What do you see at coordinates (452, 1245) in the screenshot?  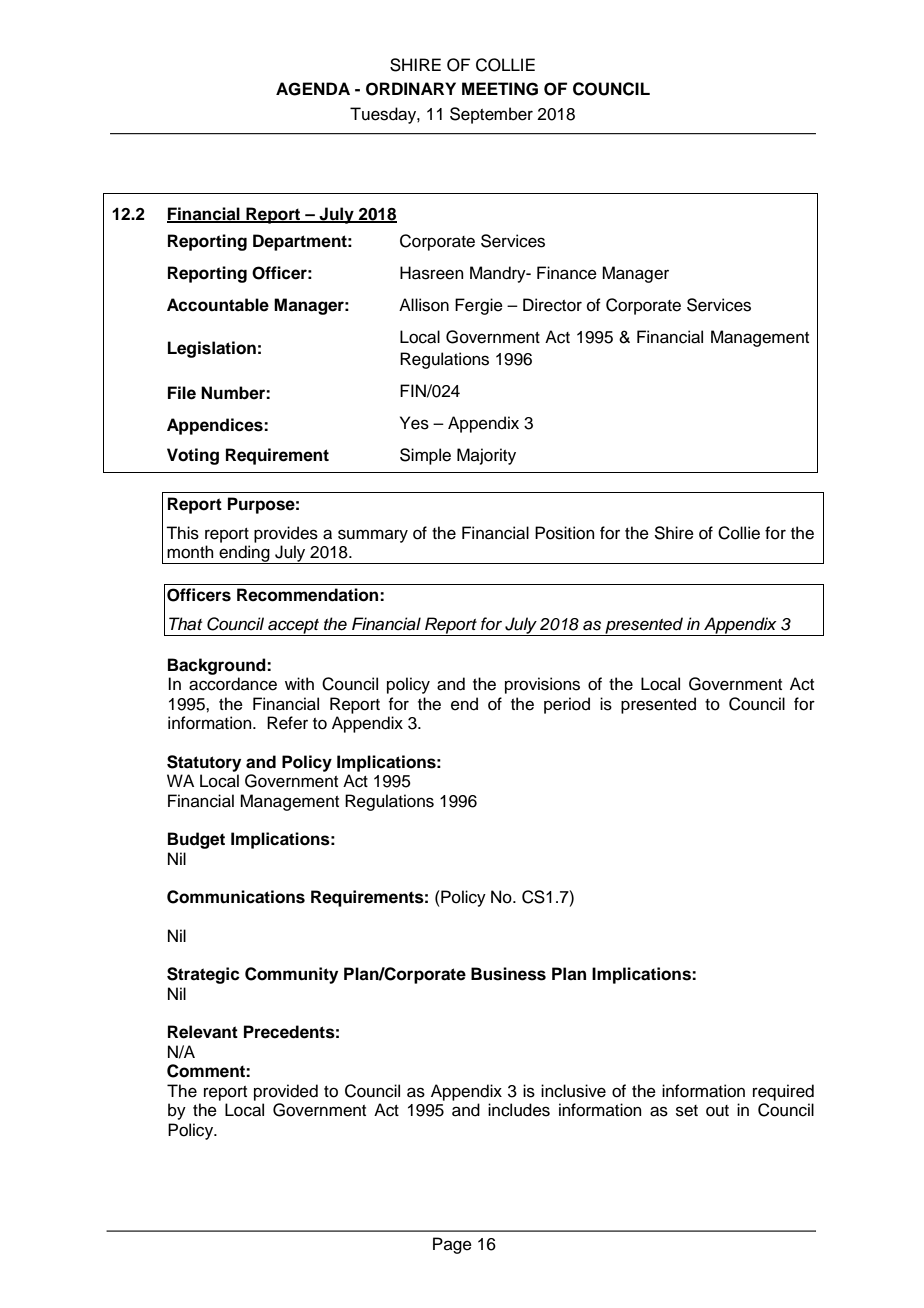 I see `Page` at bounding box center [452, 1245].
